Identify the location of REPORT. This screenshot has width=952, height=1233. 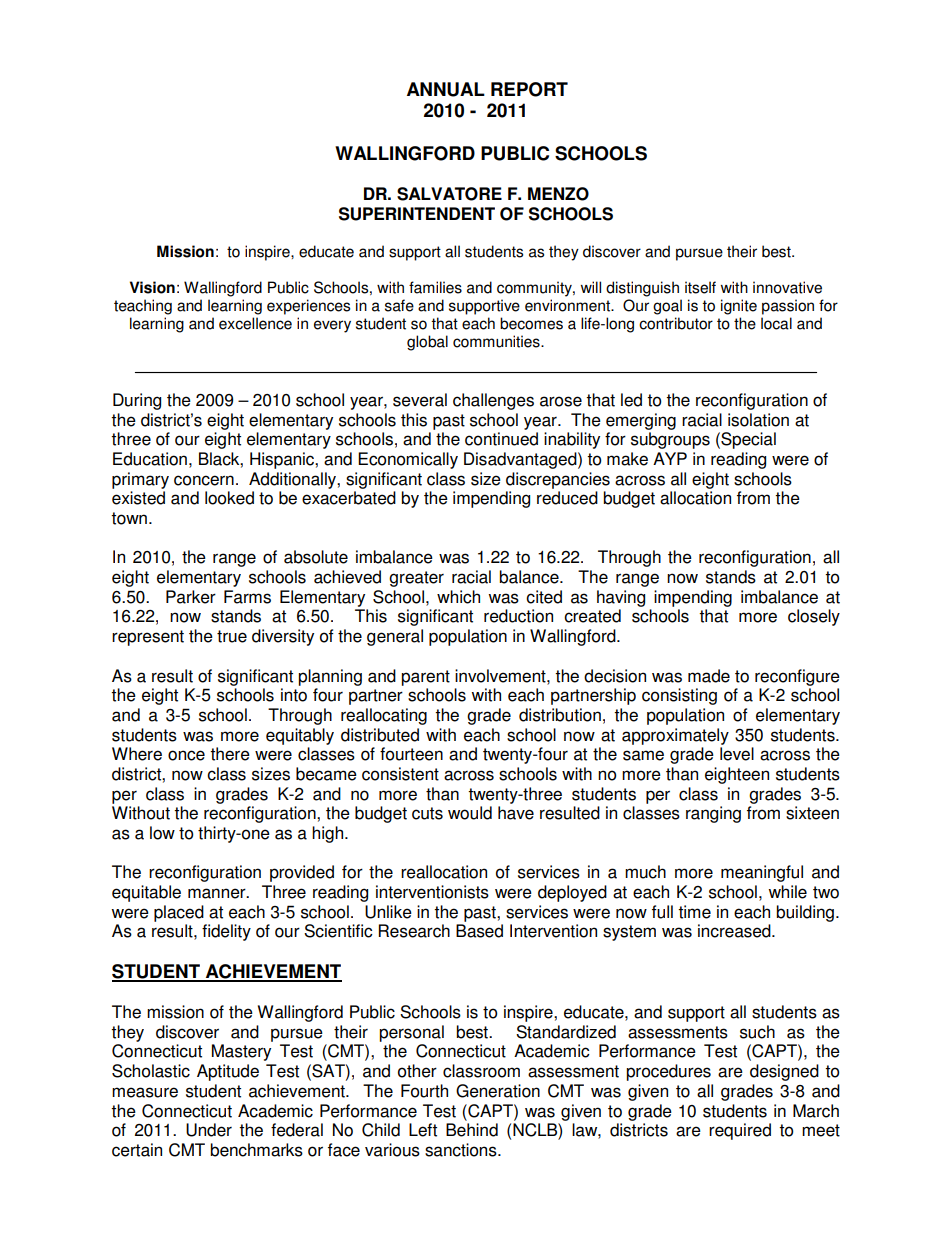
(529, 89).
